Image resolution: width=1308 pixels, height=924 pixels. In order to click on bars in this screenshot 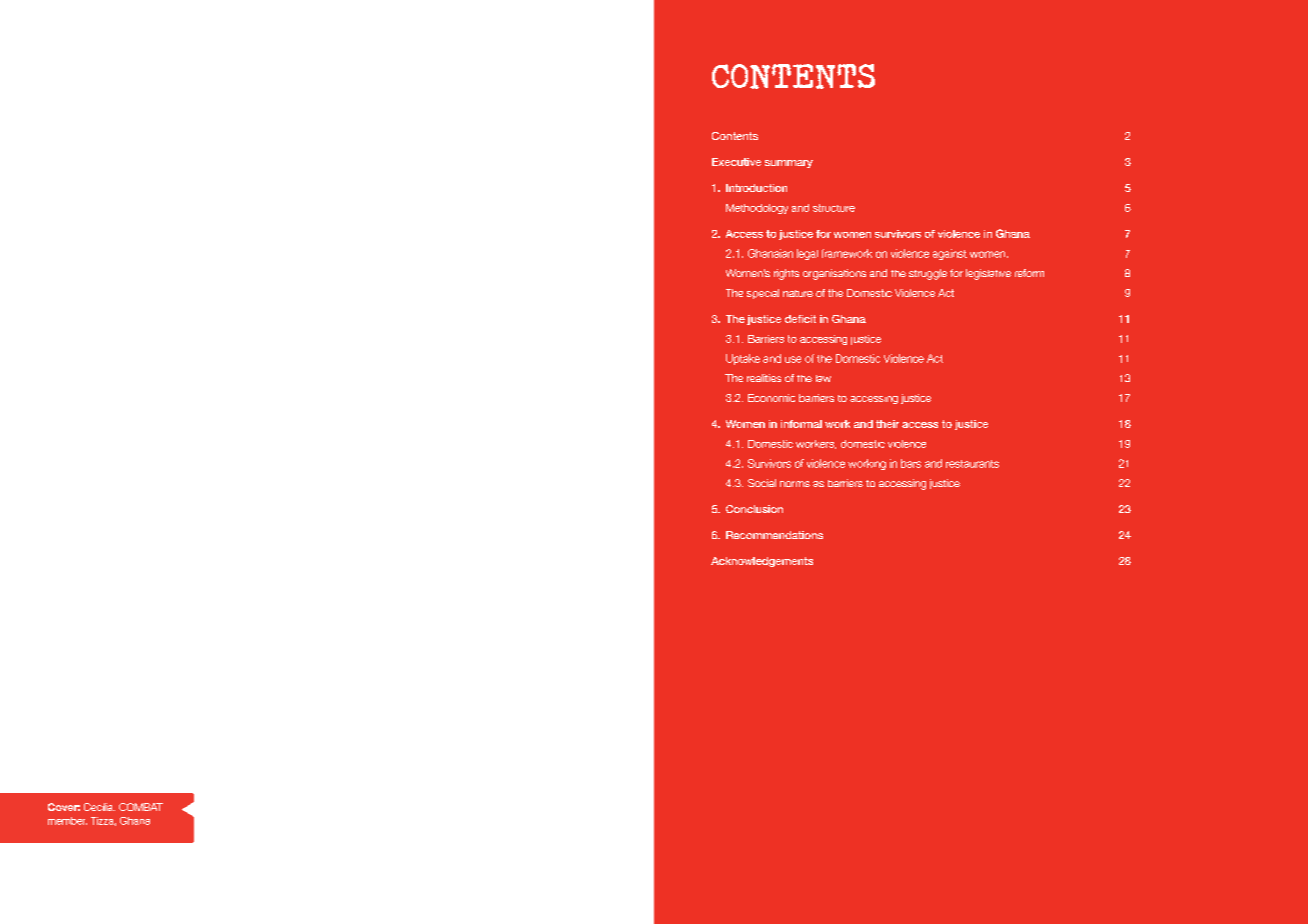, I will do `click(911, 463)`.
